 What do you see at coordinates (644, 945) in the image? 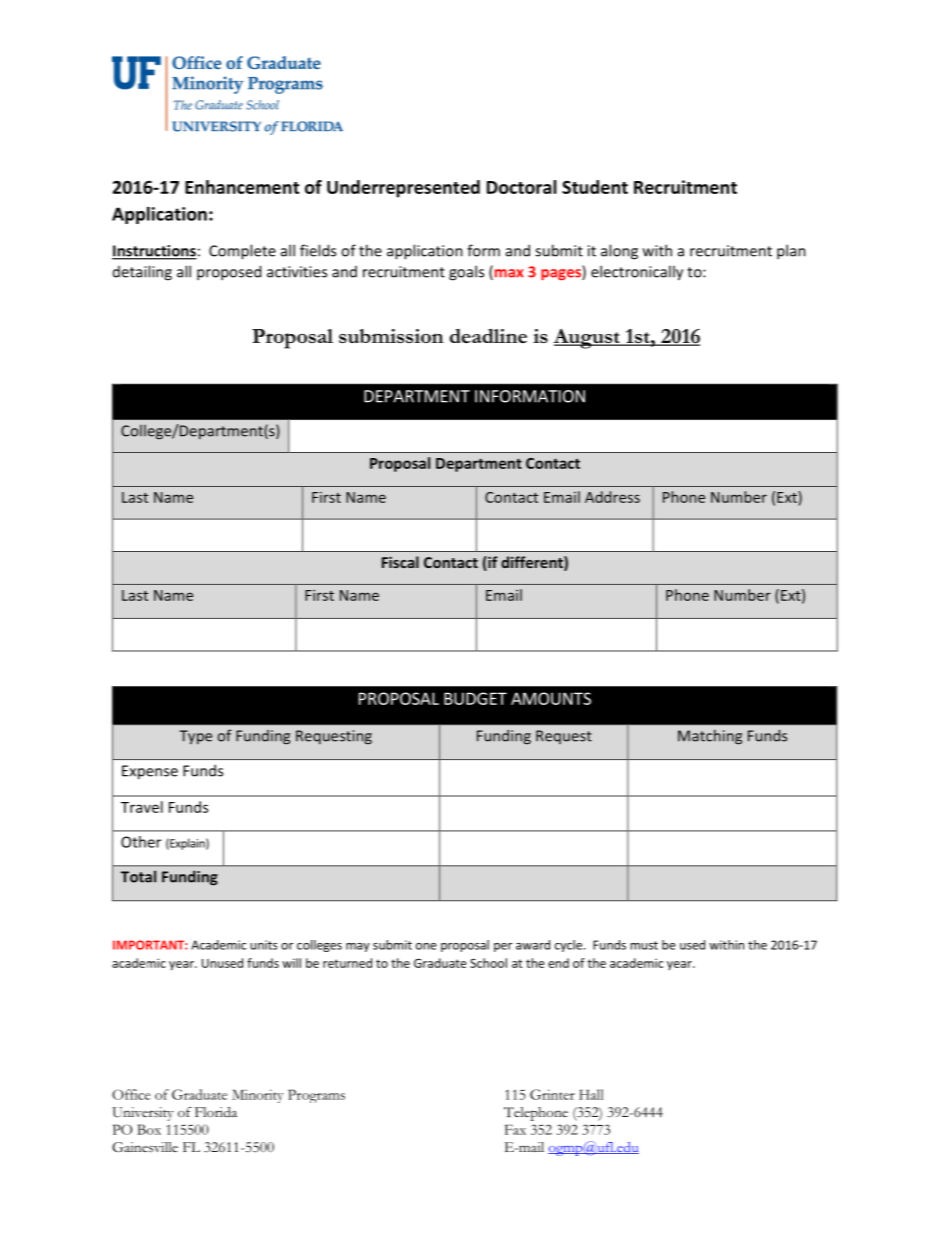
I see `must` at bounding box center [644, 945].
